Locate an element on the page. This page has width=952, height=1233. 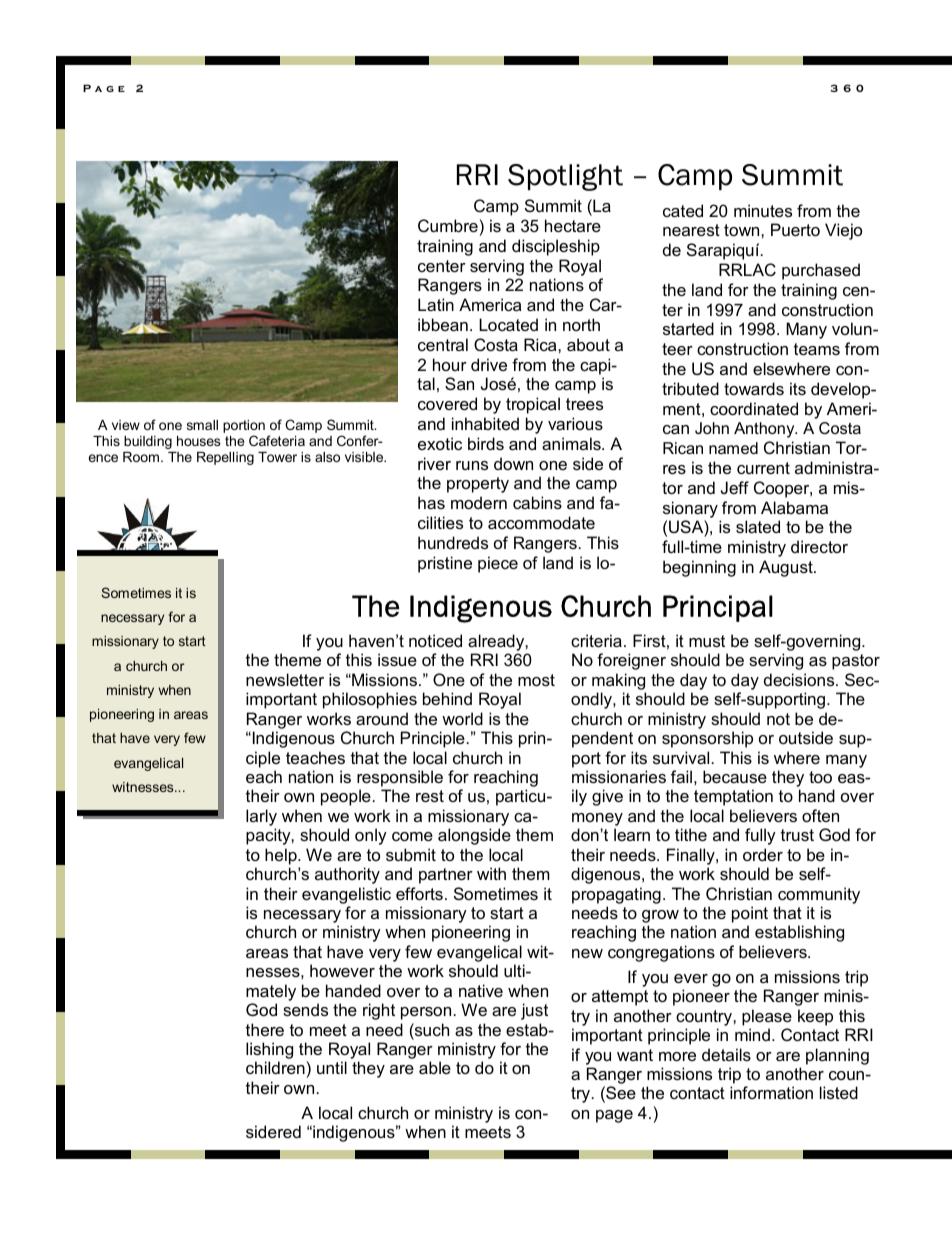
center is located at coordinates (442, 266).
